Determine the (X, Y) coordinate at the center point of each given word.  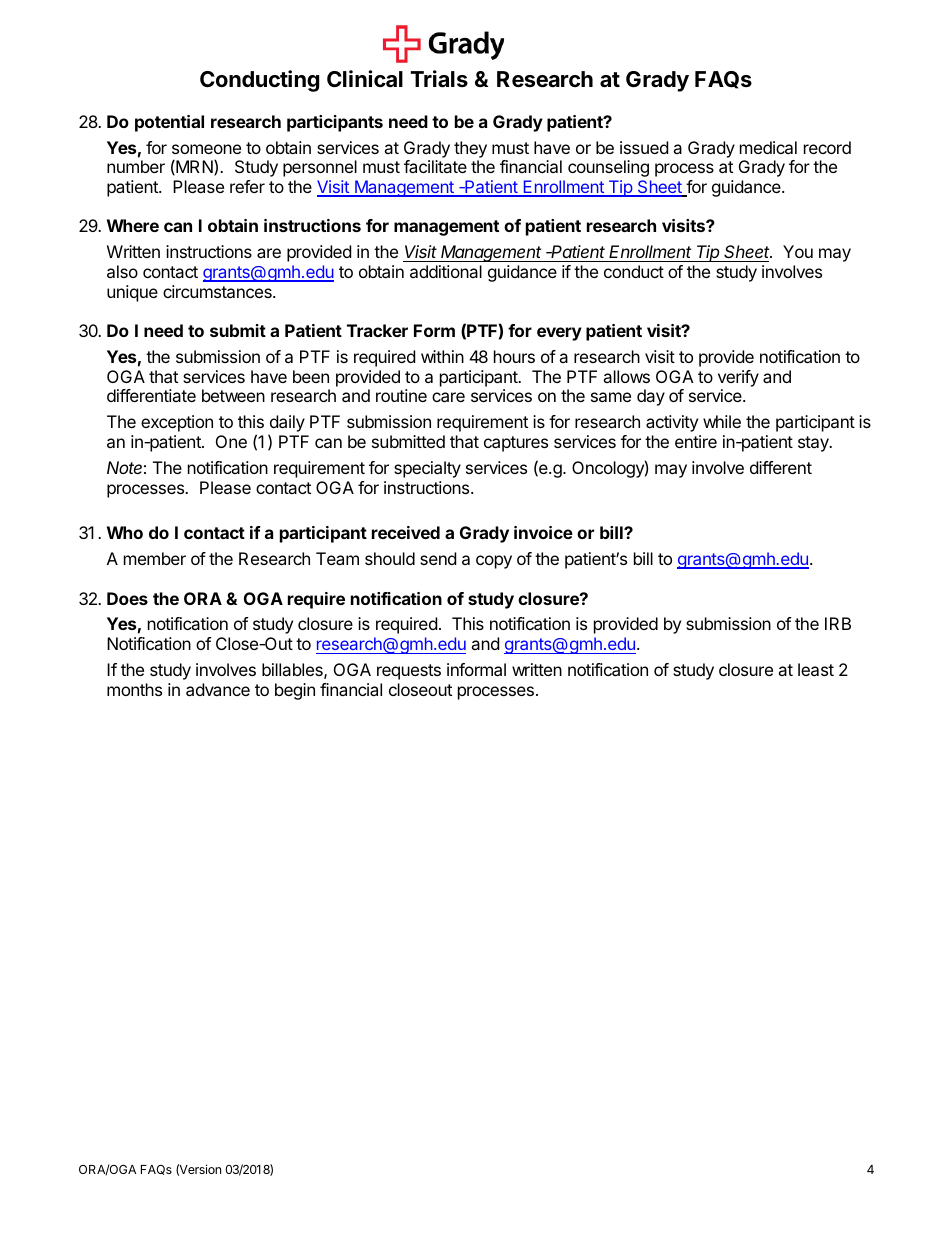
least (816, 669)
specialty (427, 469)
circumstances (218, 291)
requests (409, 672)
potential (169, 123)
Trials (439, 79)
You (798, 251)
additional (446, 271)
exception (177, 423)
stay (814, 444)
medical (768, 147)
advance (218, 689)
